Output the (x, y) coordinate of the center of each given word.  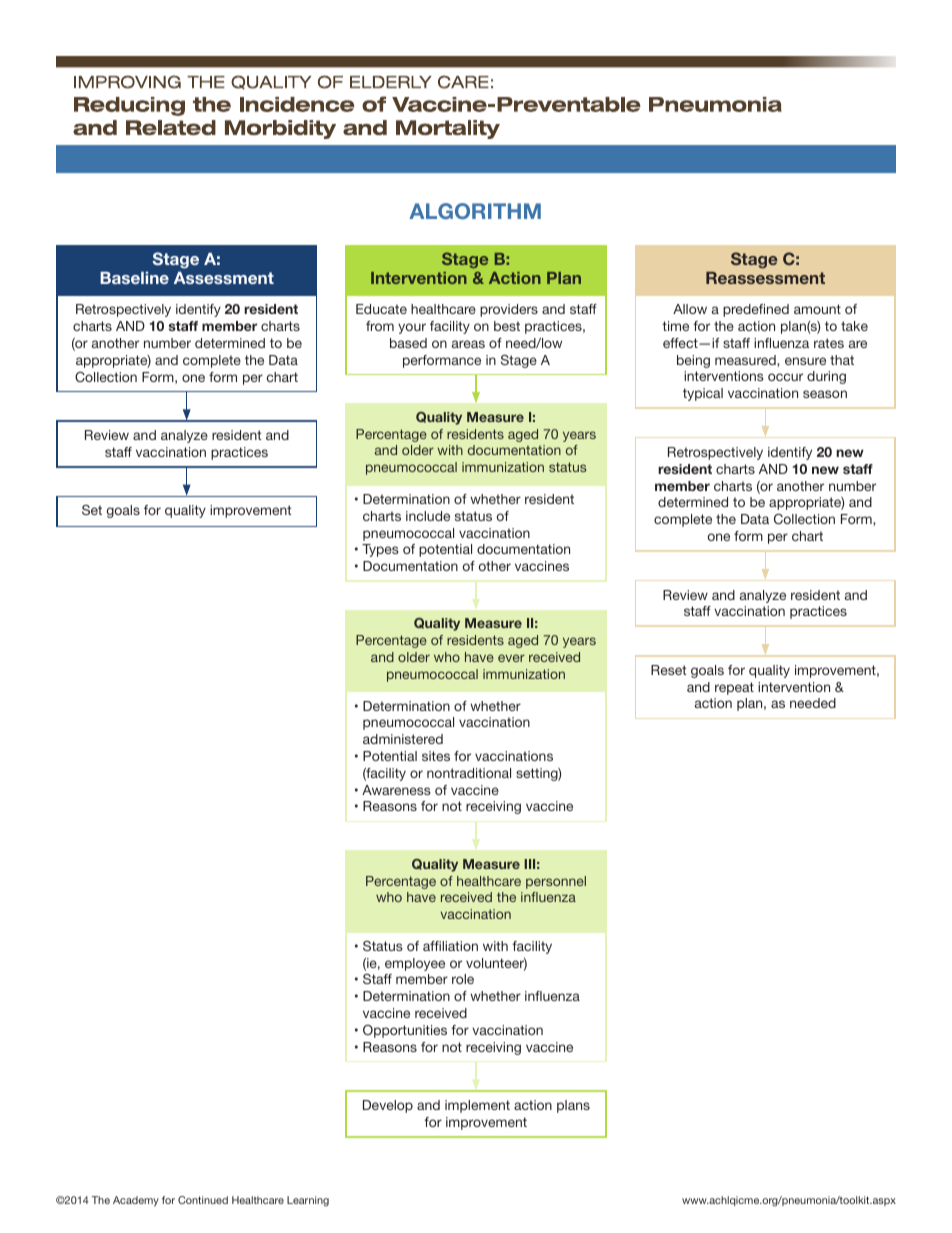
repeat (734, 688)
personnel (556, 882)
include (428, 516)
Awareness (396, 790)
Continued (203, 1200)
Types (380, 550)
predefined (756, 310)
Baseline (134, 278)
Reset (669, 670)
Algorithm (475, 211)
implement (477, 1106)
